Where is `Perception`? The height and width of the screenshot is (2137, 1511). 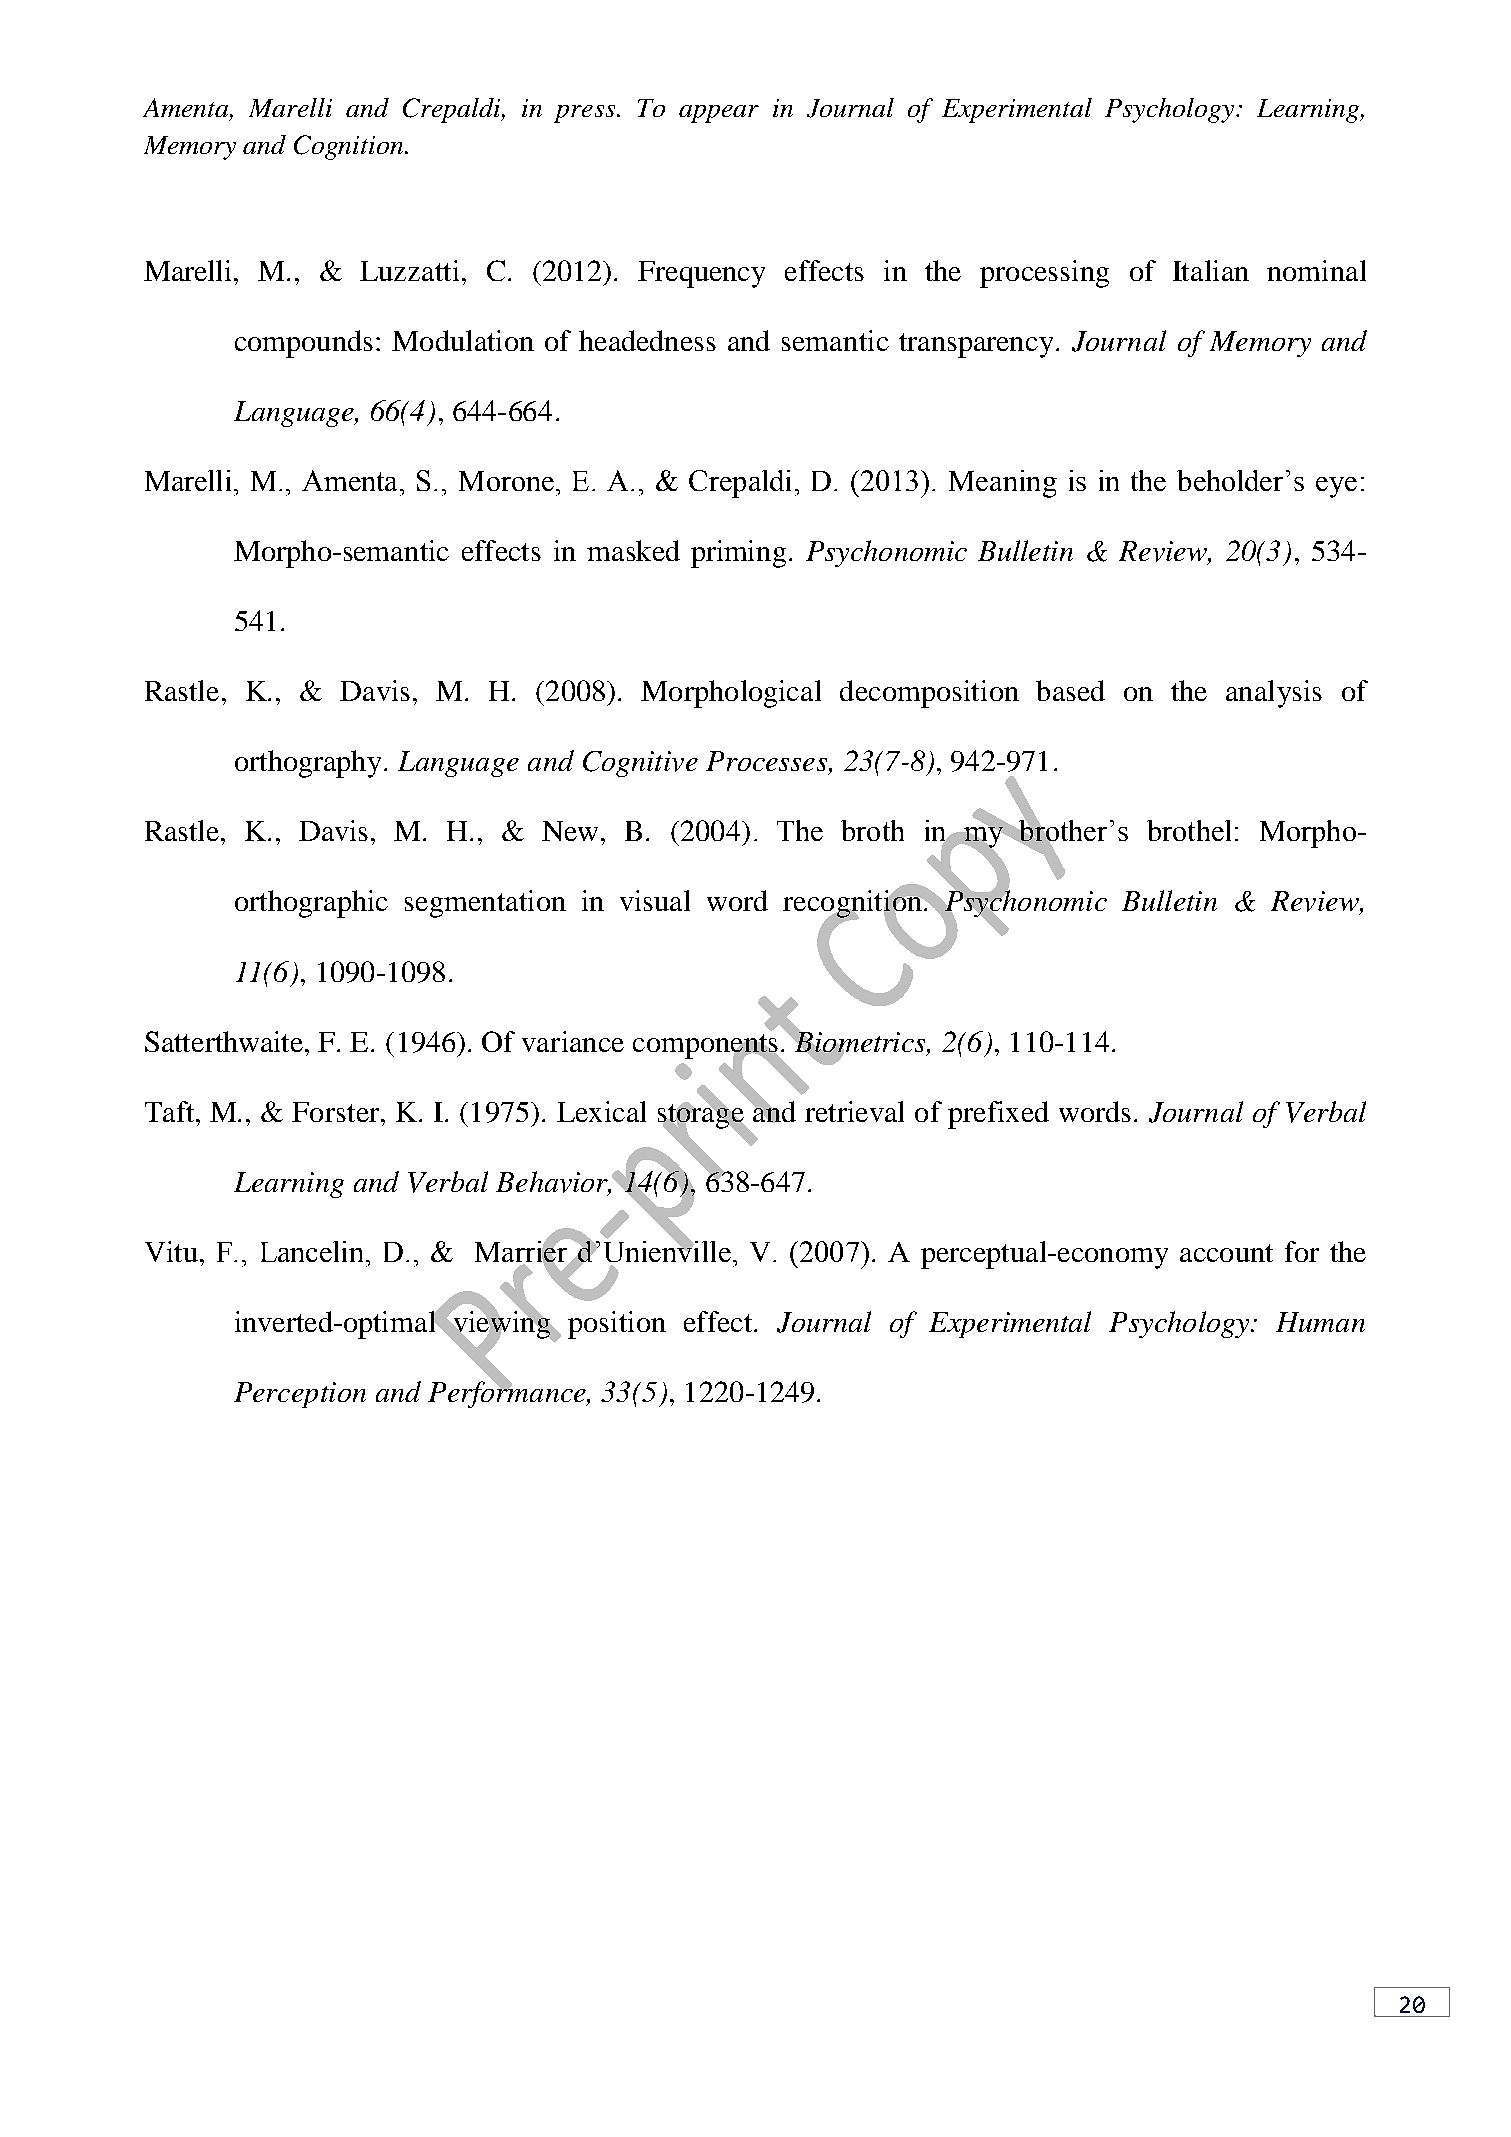 Perception is located at coordinates (300, 1395).
